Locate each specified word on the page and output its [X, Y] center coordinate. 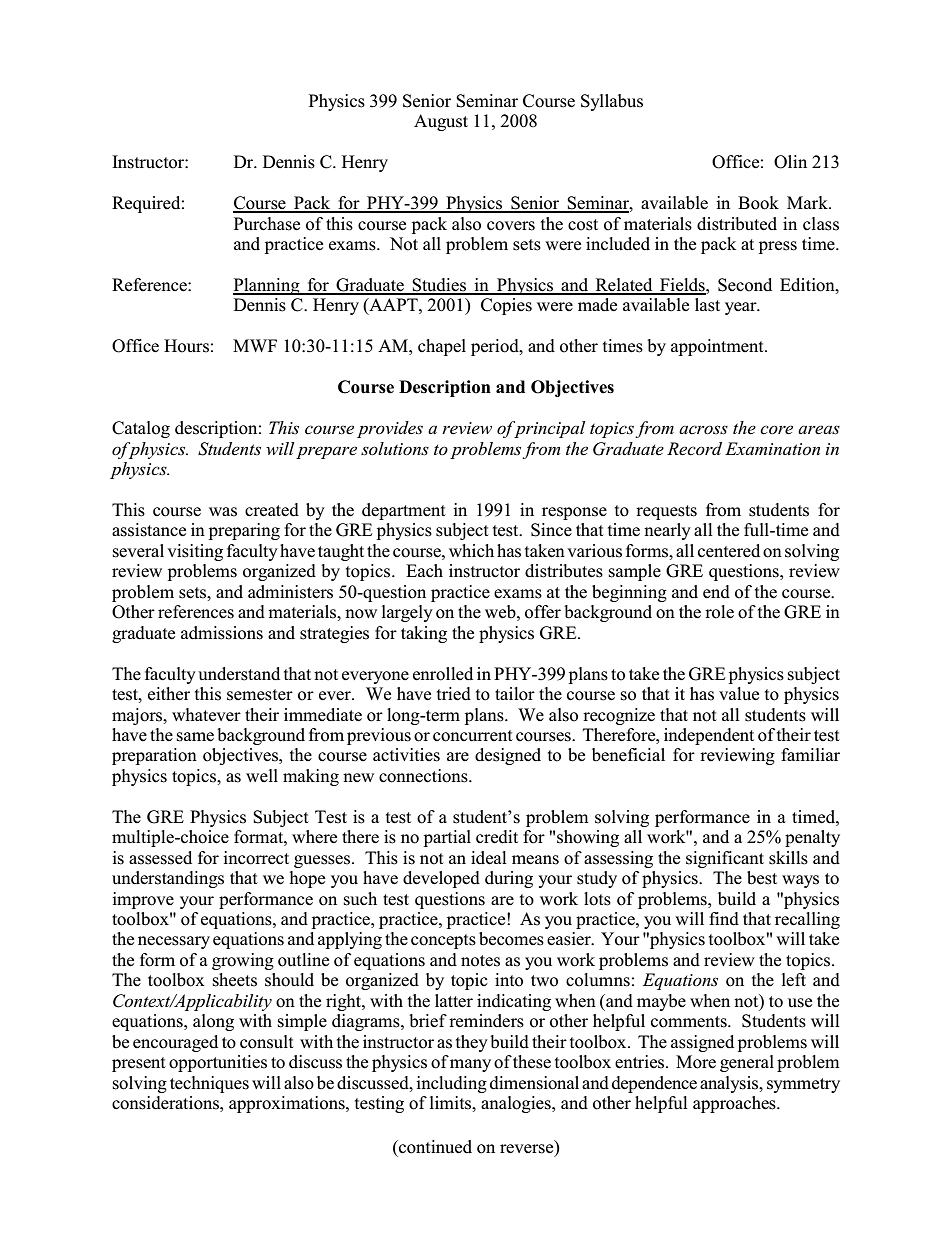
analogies [517, 1104]
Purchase [267, 224]
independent [709, 736]
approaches [735, 1104]
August [441, 122]
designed [508, 756]
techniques [209, 1084]
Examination [772, 448]
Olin [790, 162]
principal [548, 429]
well [262, 775]
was [223, 512]
